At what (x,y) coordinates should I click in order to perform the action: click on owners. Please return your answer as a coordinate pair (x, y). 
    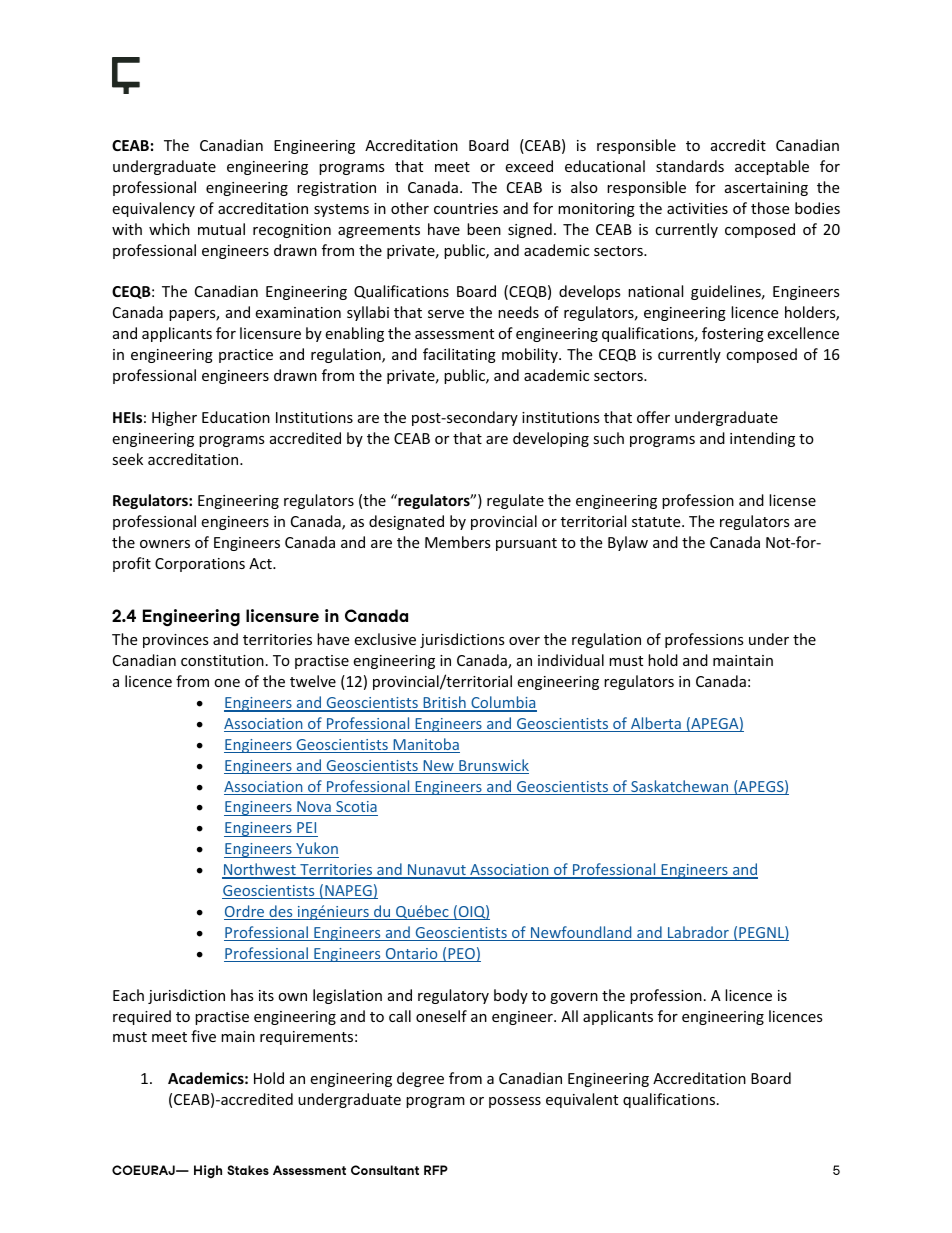
    Looking at the image, I should click on (165, 544).
